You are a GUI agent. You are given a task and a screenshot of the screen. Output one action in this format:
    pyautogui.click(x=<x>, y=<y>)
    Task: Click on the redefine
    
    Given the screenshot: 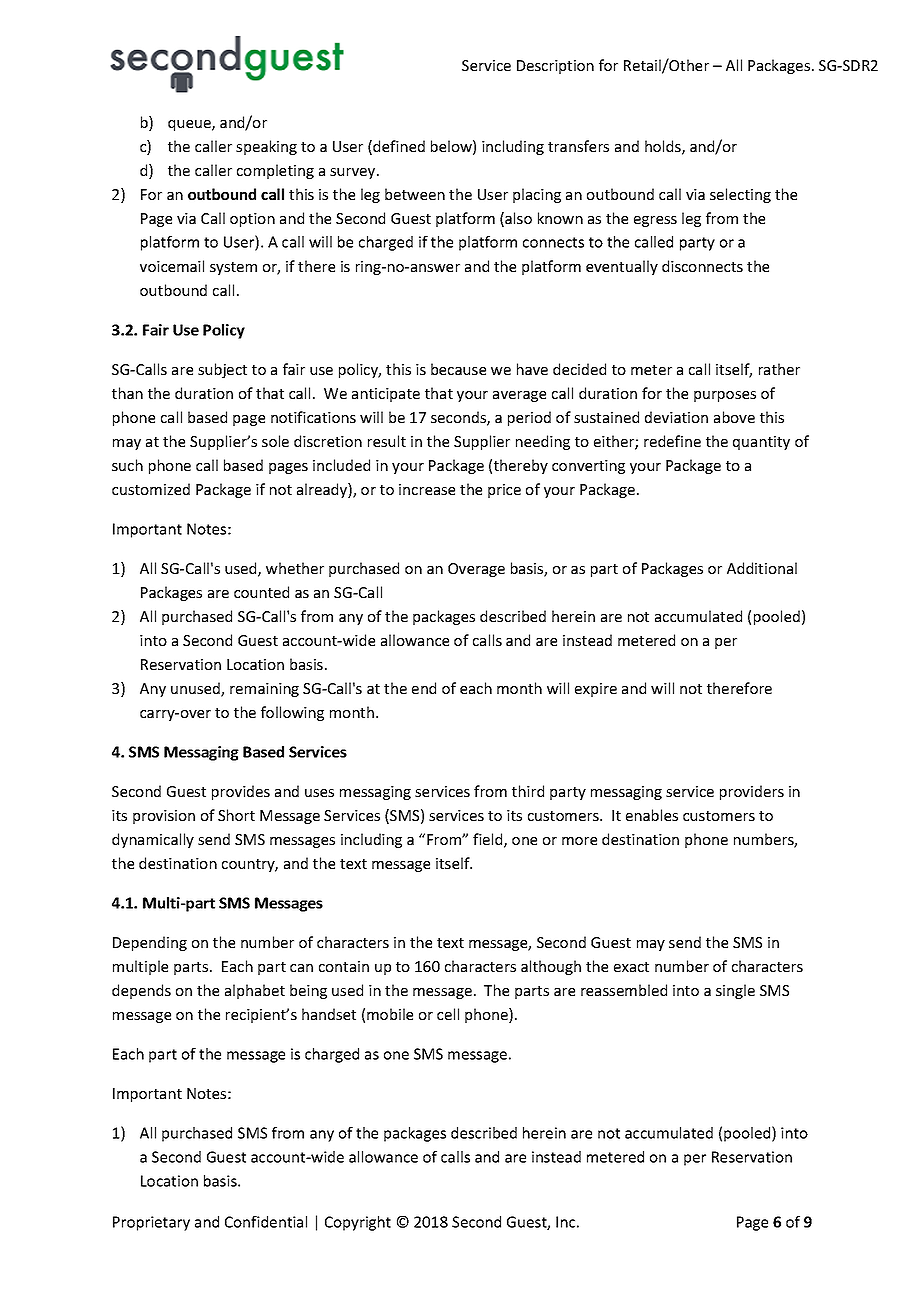 What is the action you would take?
    pyautogui.click(x=672, y=441)
